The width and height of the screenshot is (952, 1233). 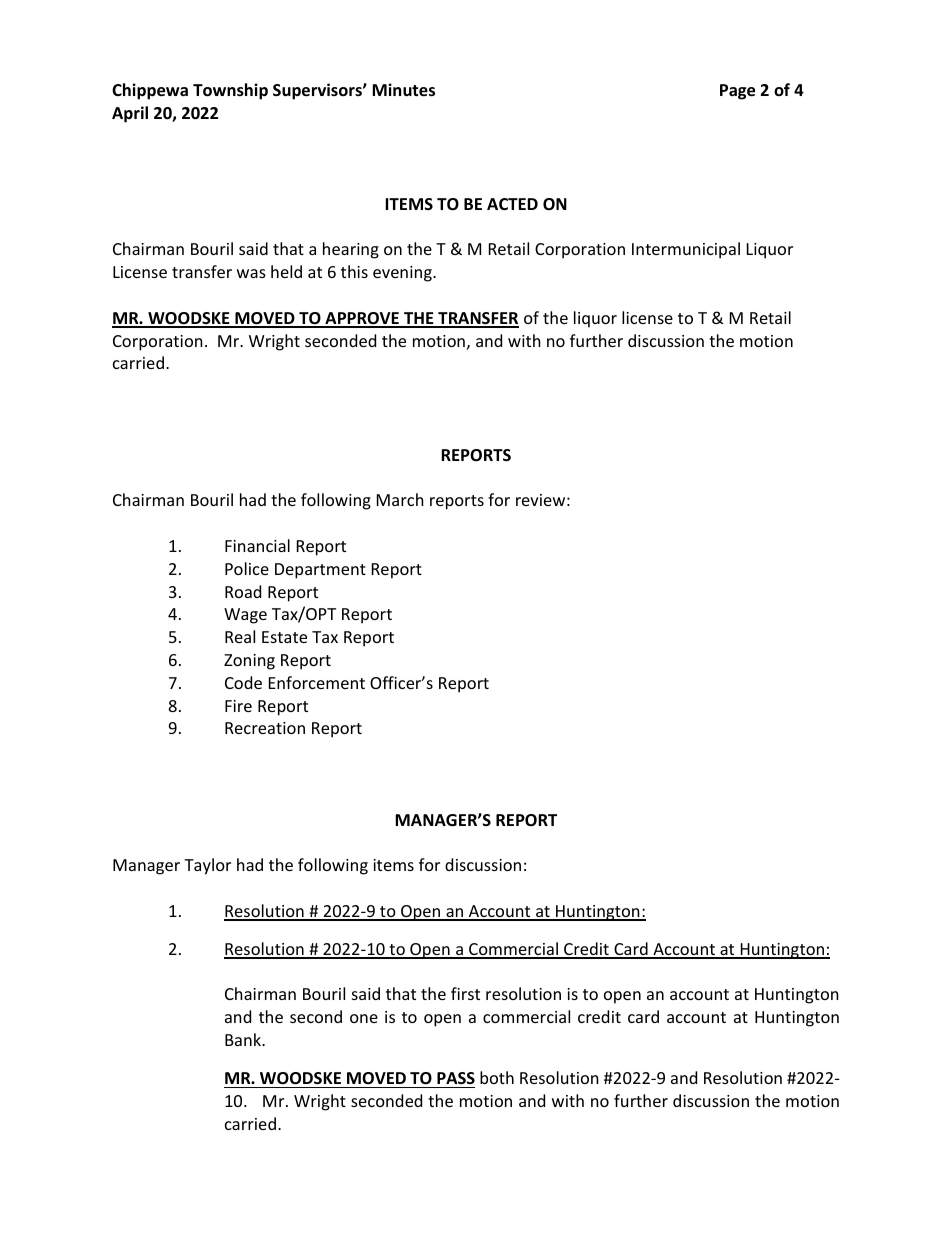 What do you see at coordinates (456, 1078) in the screenshot?
I see `PASS` at bounding box center [456, 1078].
